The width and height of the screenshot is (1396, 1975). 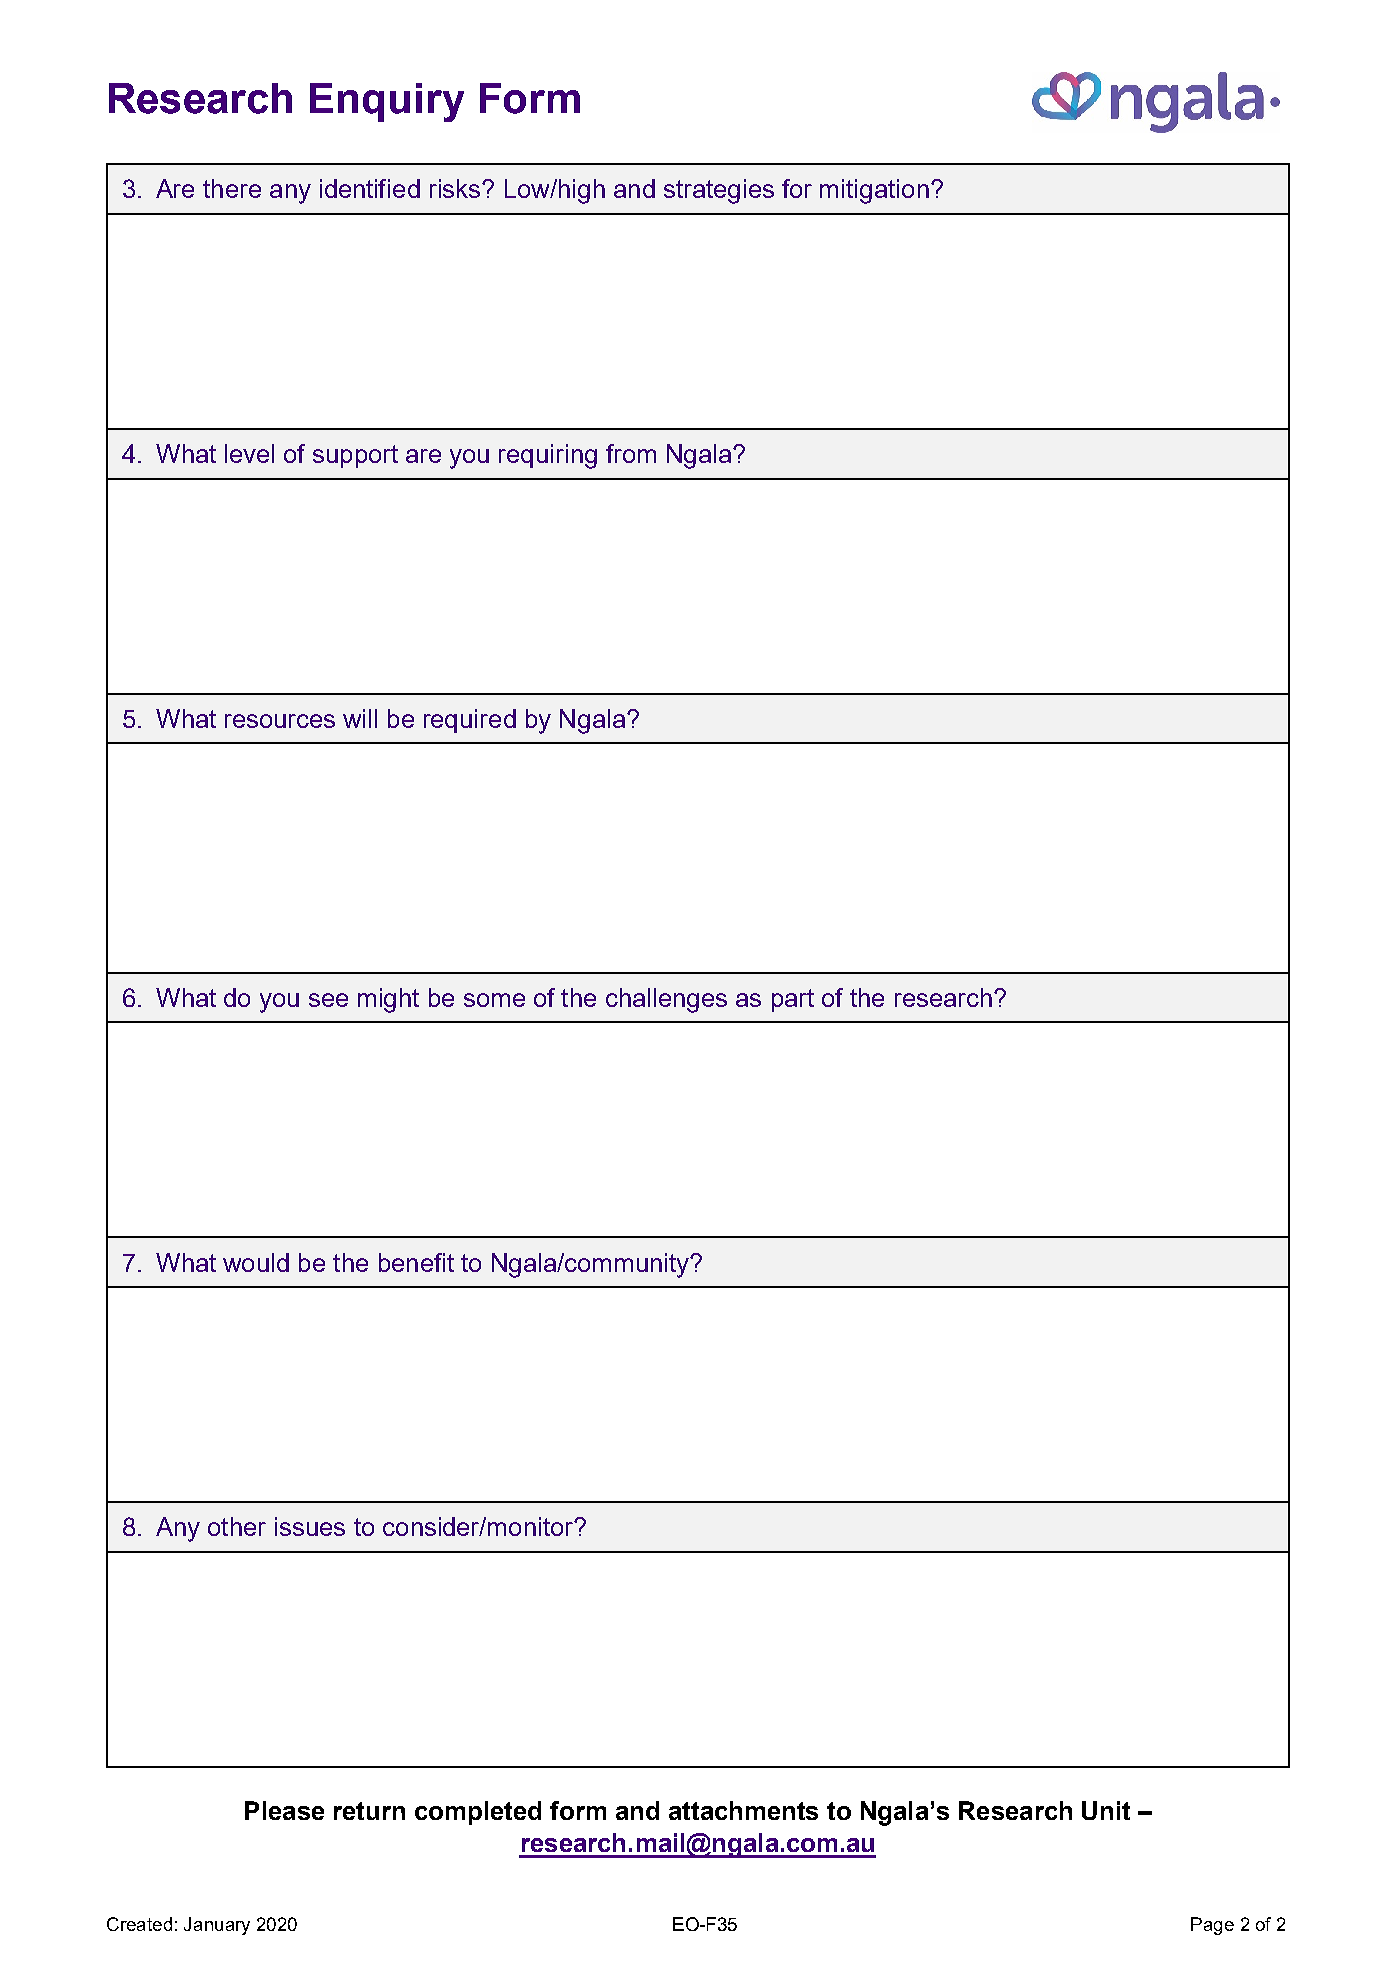 I want to click on part, so click(x=793, y=1000).
